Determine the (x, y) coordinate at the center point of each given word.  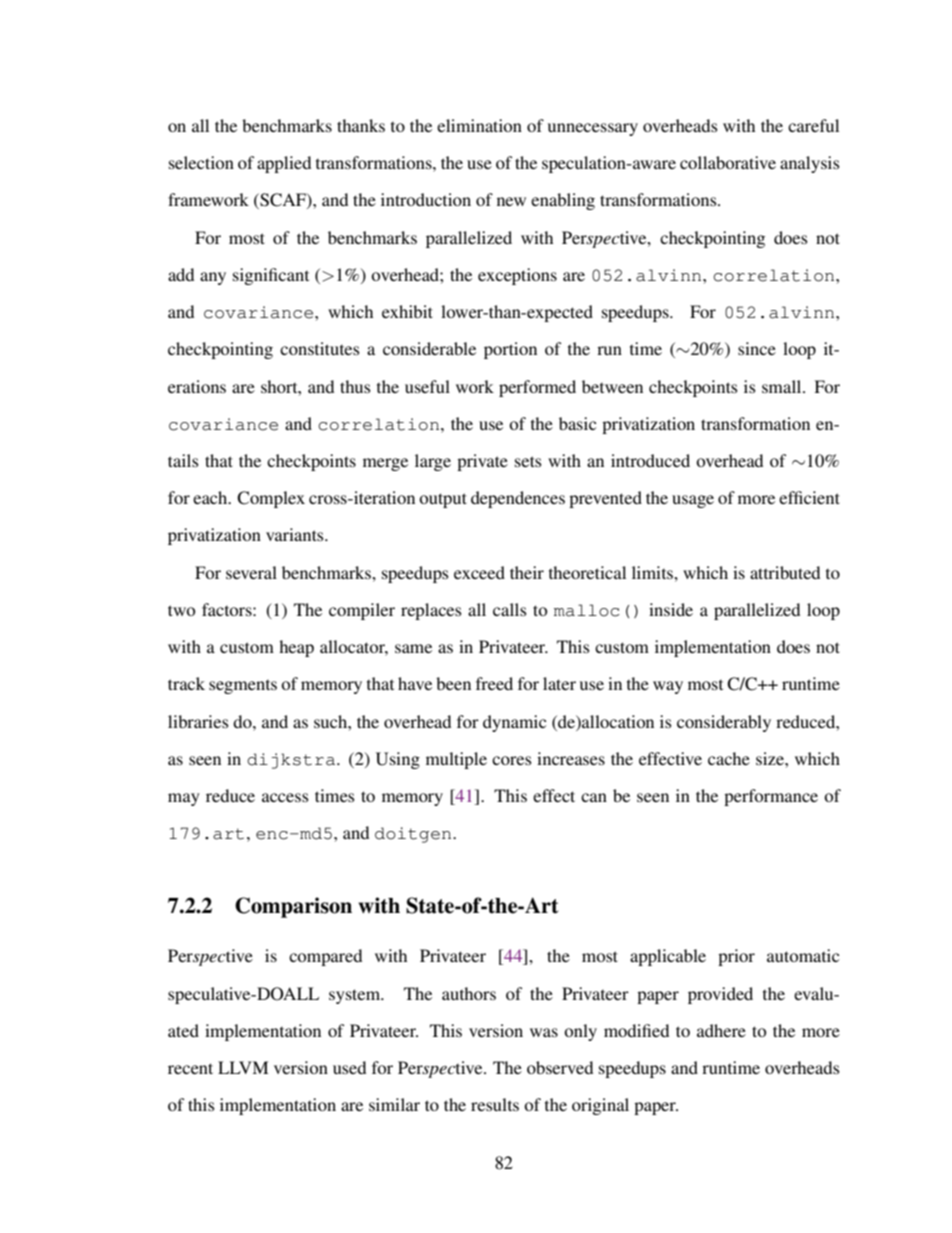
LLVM (243, 1067)
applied (284, 164)
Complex (271, 499)
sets (528, 461)
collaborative (728, 162)
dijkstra (292, 761)
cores (512, 760)
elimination (479, 125)
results (495, 1104)
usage (693, 501)
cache (729, 758)
